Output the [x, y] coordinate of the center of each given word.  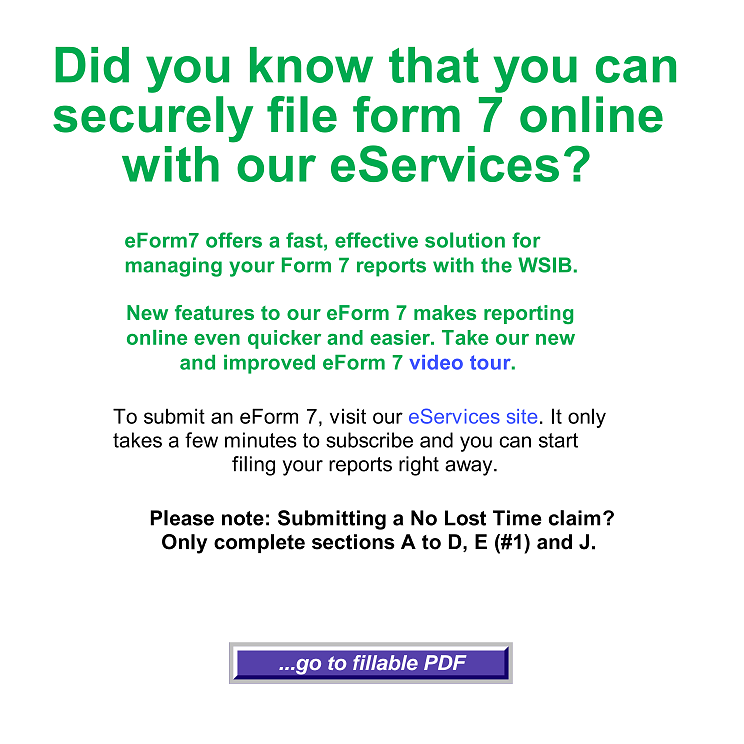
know [311, 65]
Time [517, 518]
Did [92, 65]
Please [182, 518]
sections [353, 542]
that [434, 65]
